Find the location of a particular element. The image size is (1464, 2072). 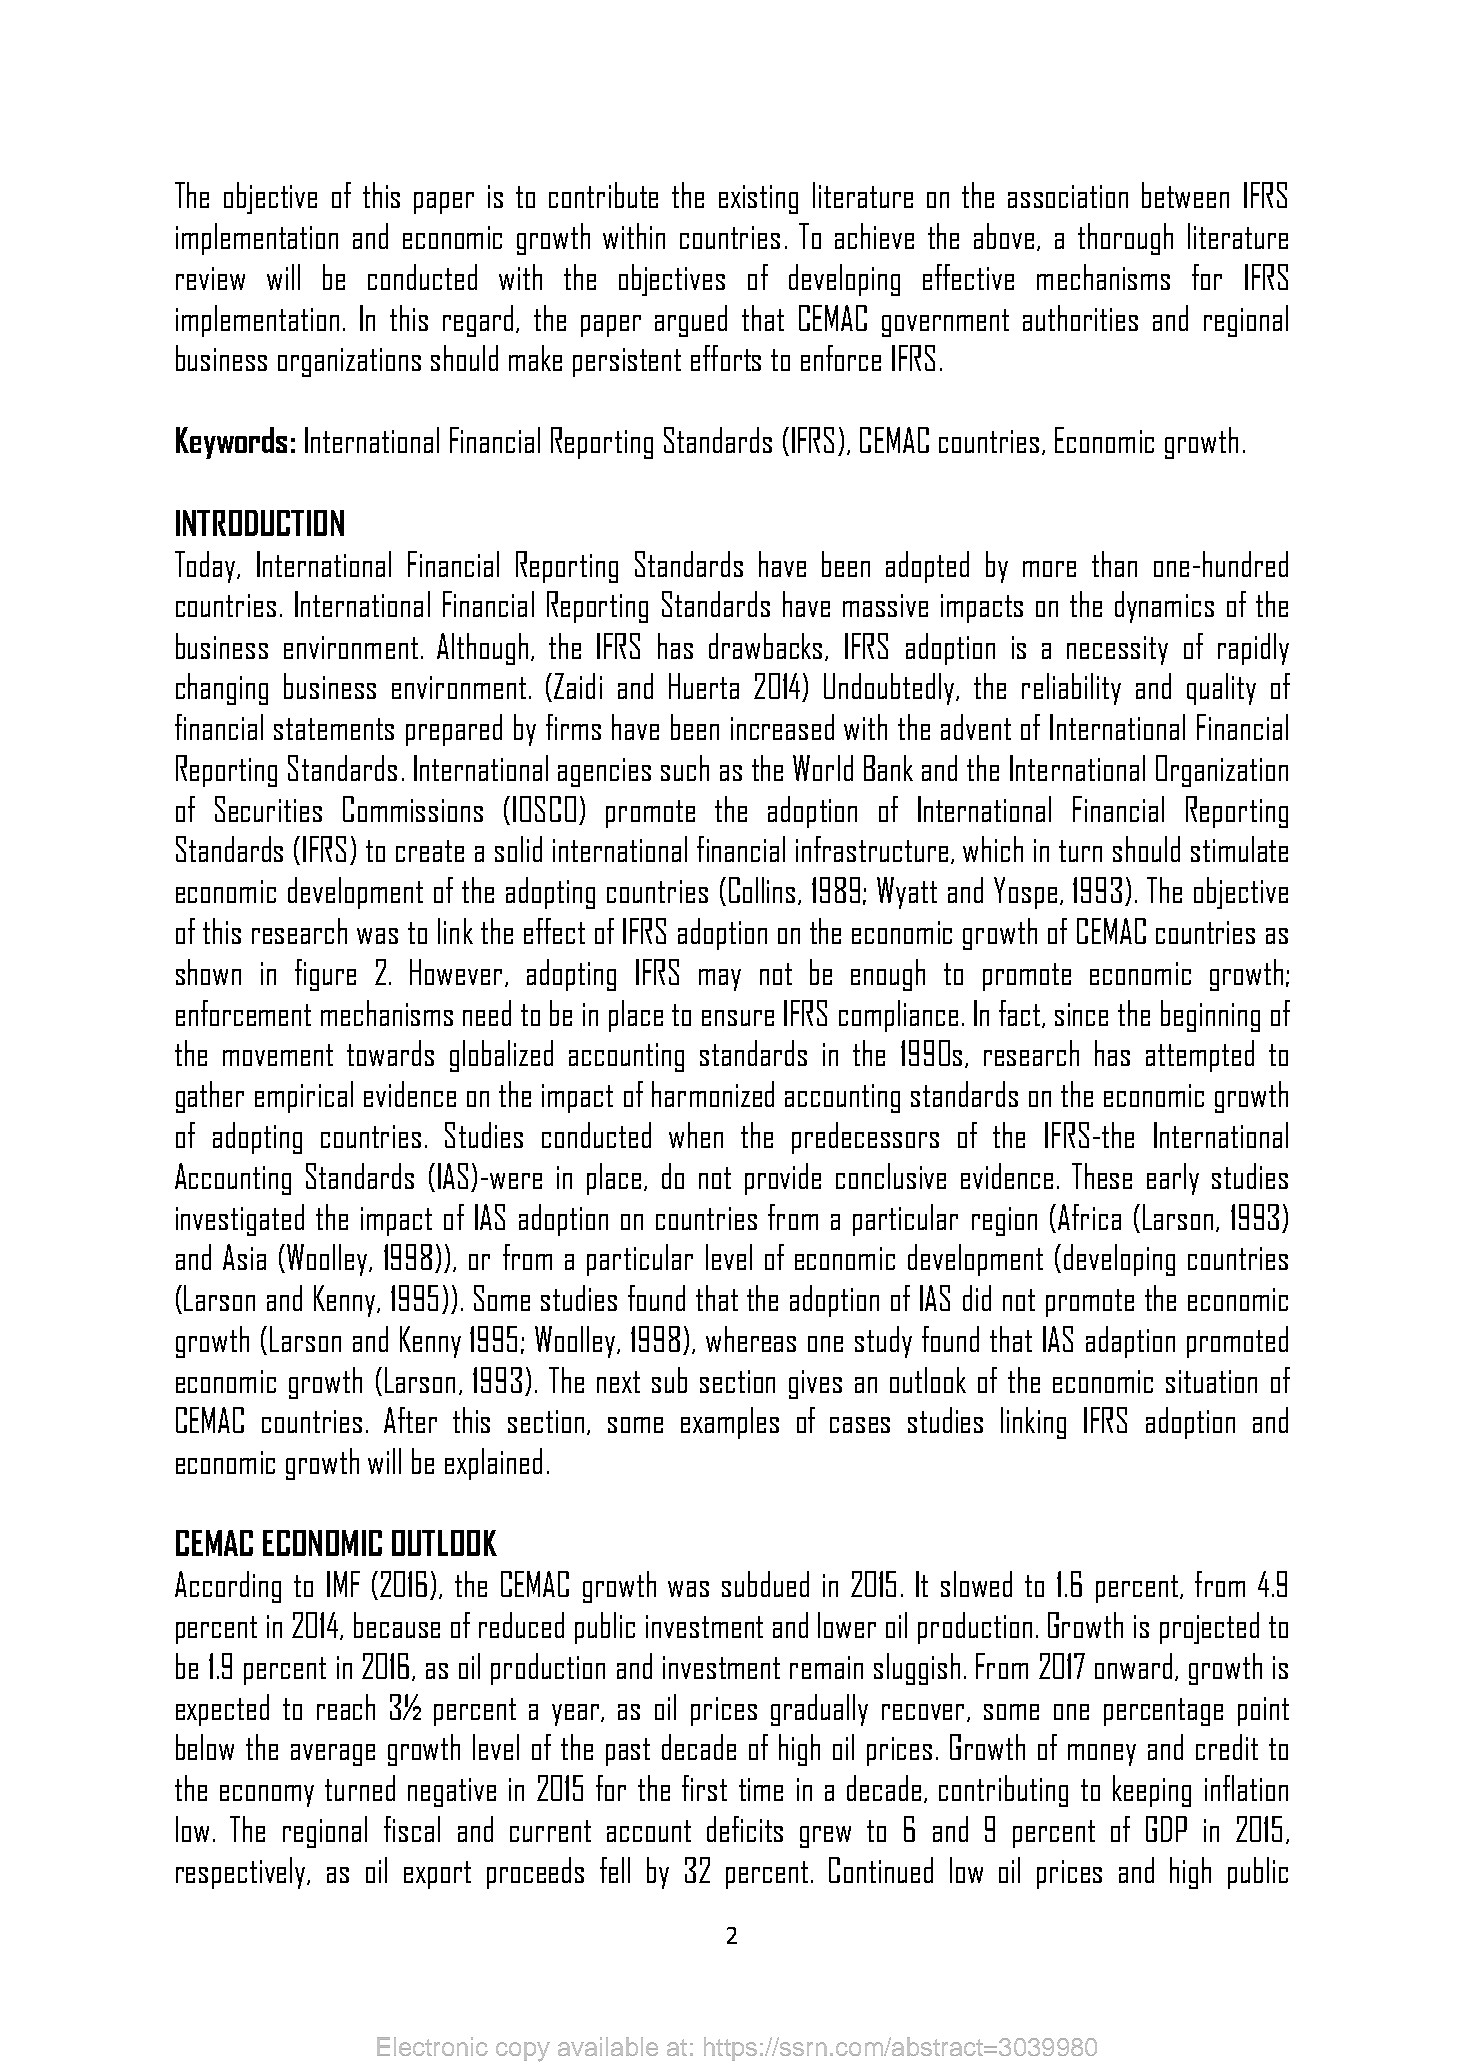

Asia is located at coordinates (244, 1257).
